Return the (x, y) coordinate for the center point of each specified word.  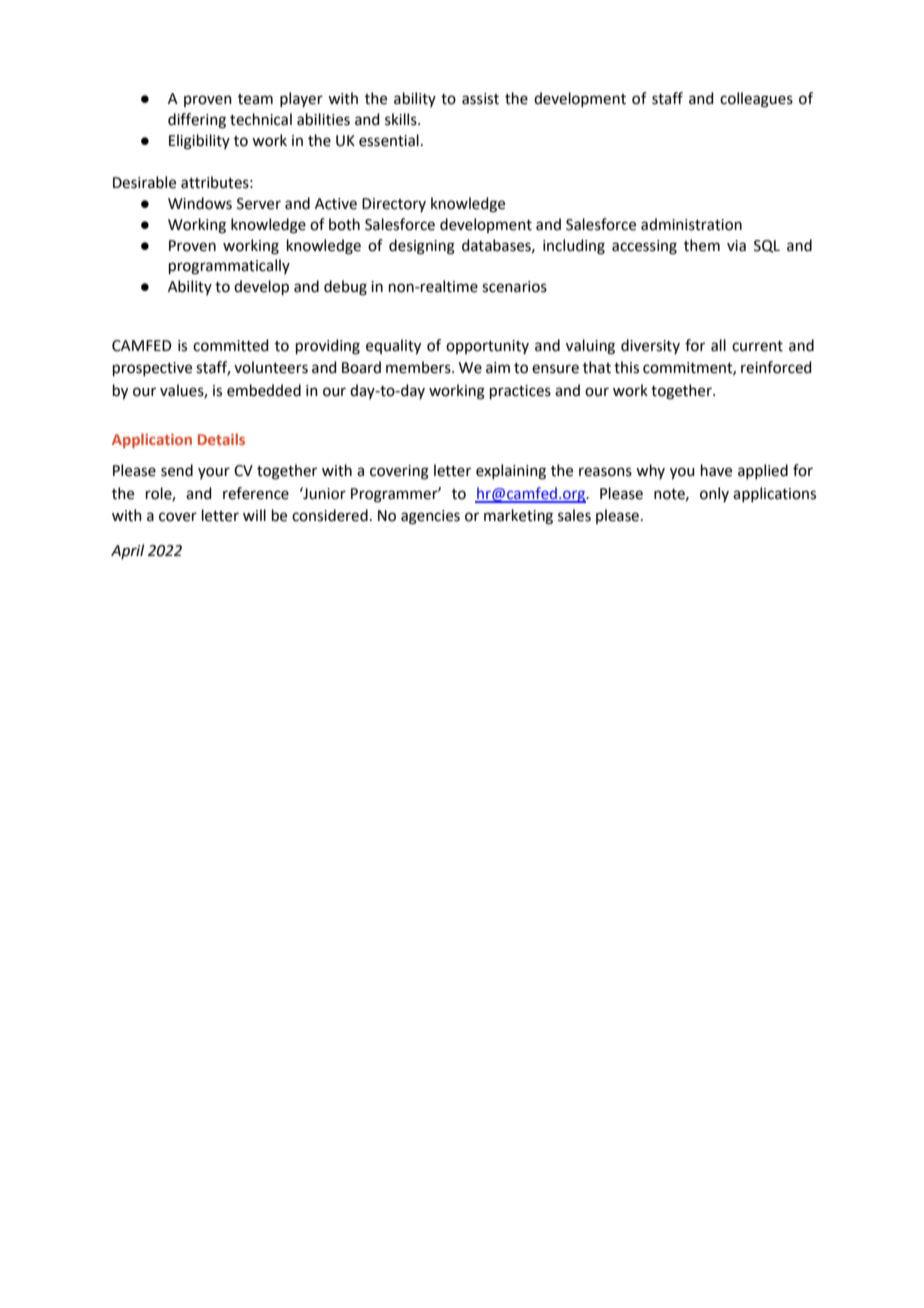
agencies (430, 517)
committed (231, 345)
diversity (650, 346)
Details (221, 439)
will (254, 515)
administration (691, 224)
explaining (511, 472)
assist (480, 99)
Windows (200, 203)
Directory (394, 205)
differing (197, 121)
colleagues (756, 100)
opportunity (487, 347)
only (714, 494)
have (716, 470)
